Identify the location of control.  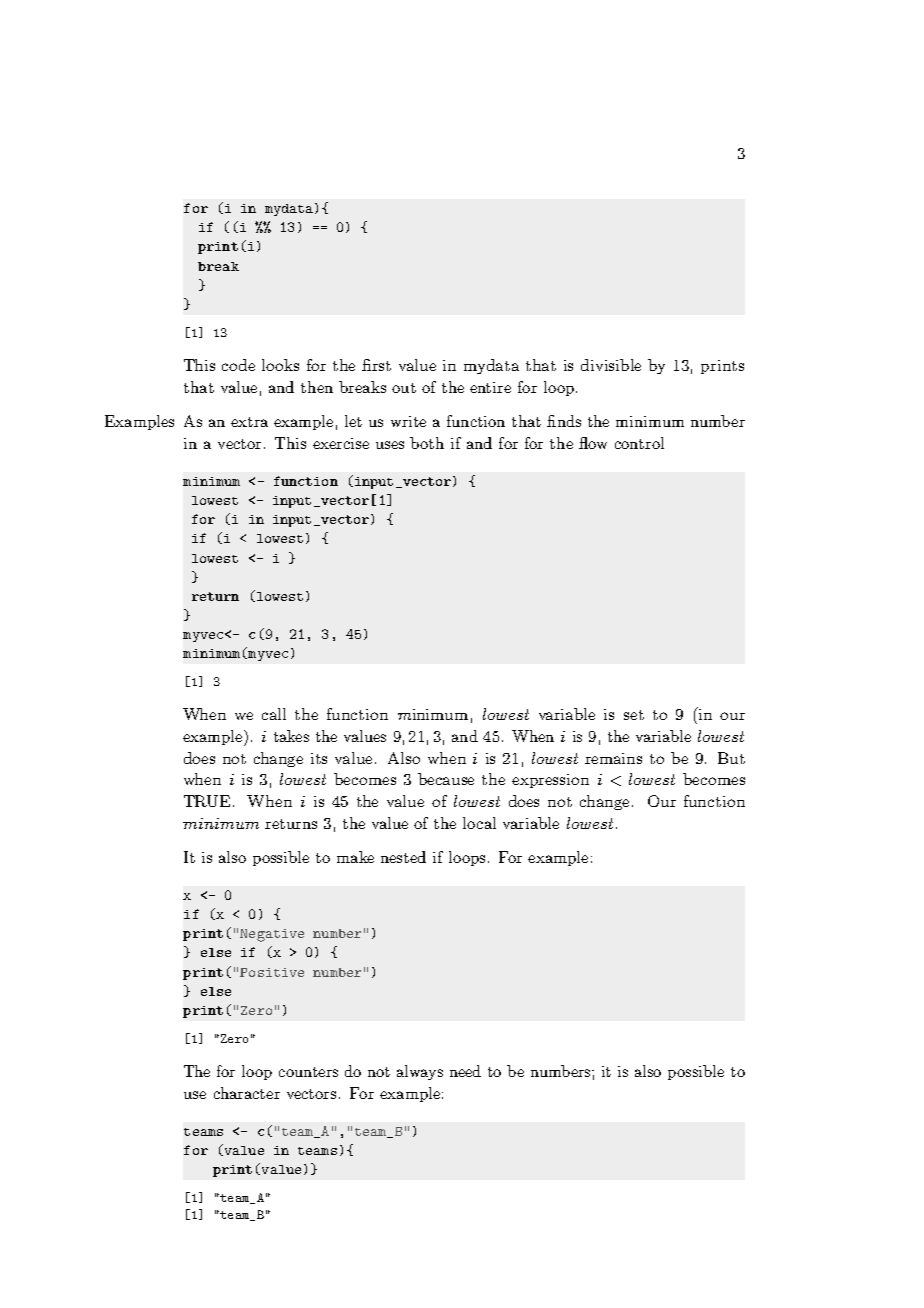
(639, 443).
